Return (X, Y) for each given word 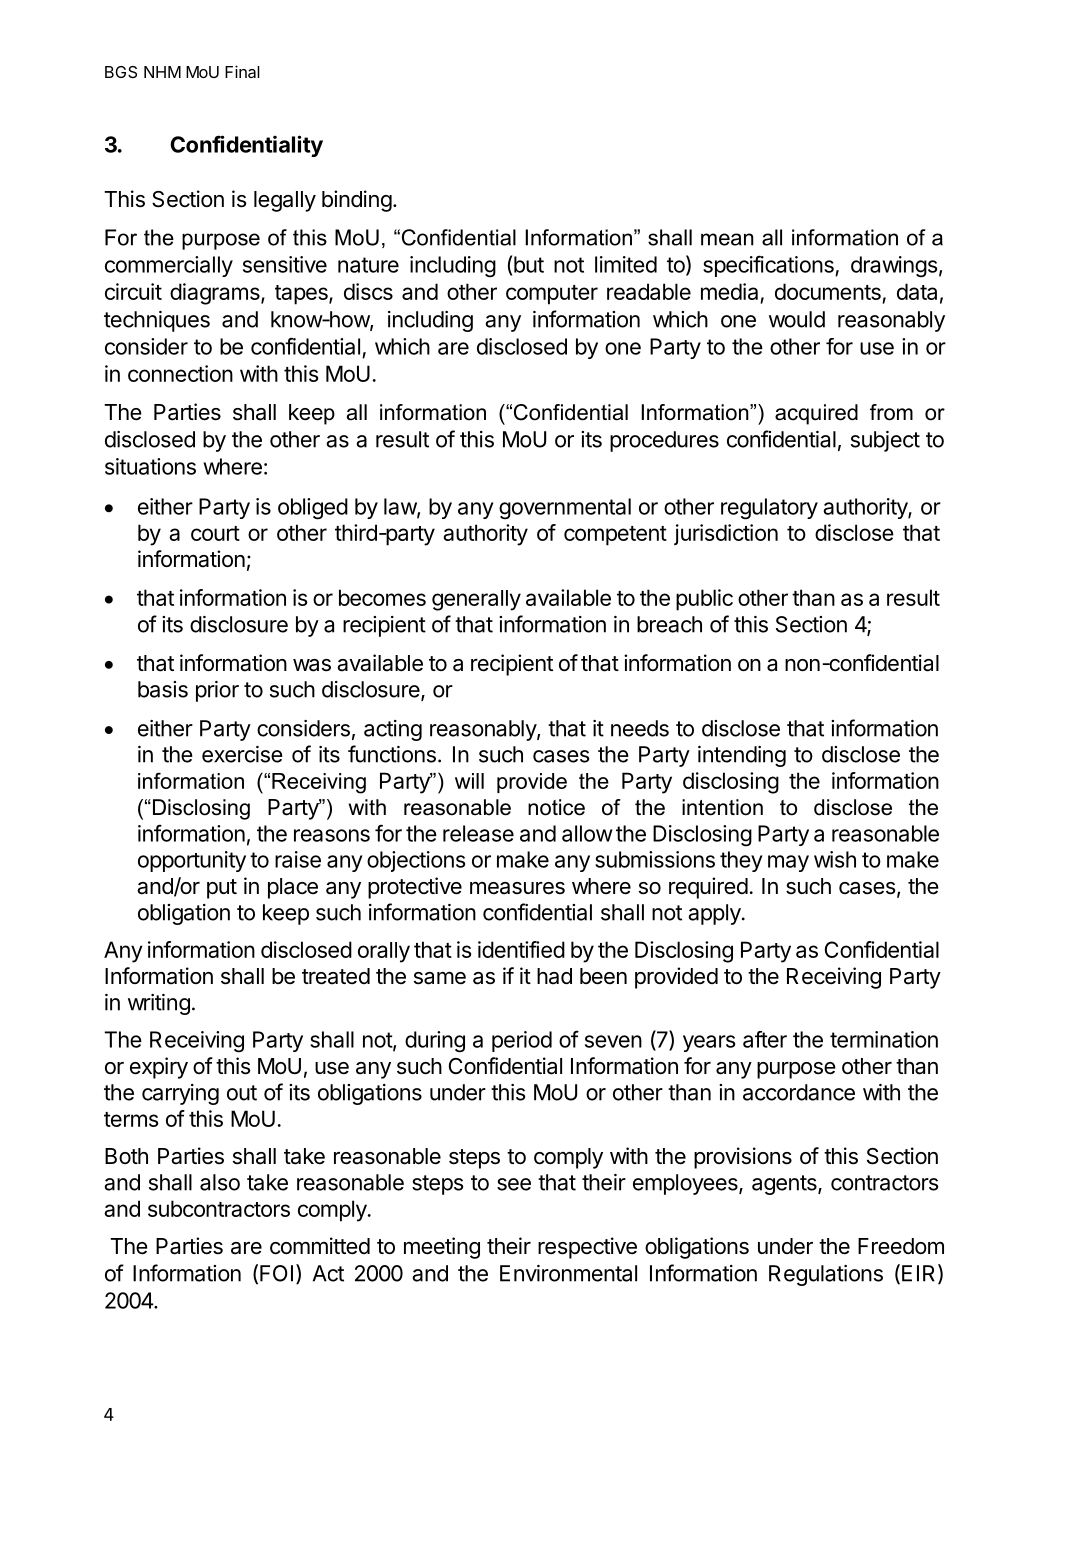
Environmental (568, 1273)
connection (180, 373)
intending (742, 756)
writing (159, 1004)
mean (727, 239)
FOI (276, 1273)
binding (357, 201)
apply (714, 914)
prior (217, 691)
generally (476, 600)
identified (521, 949)
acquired (816, 414)
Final (242, 71)
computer (552, 295)
